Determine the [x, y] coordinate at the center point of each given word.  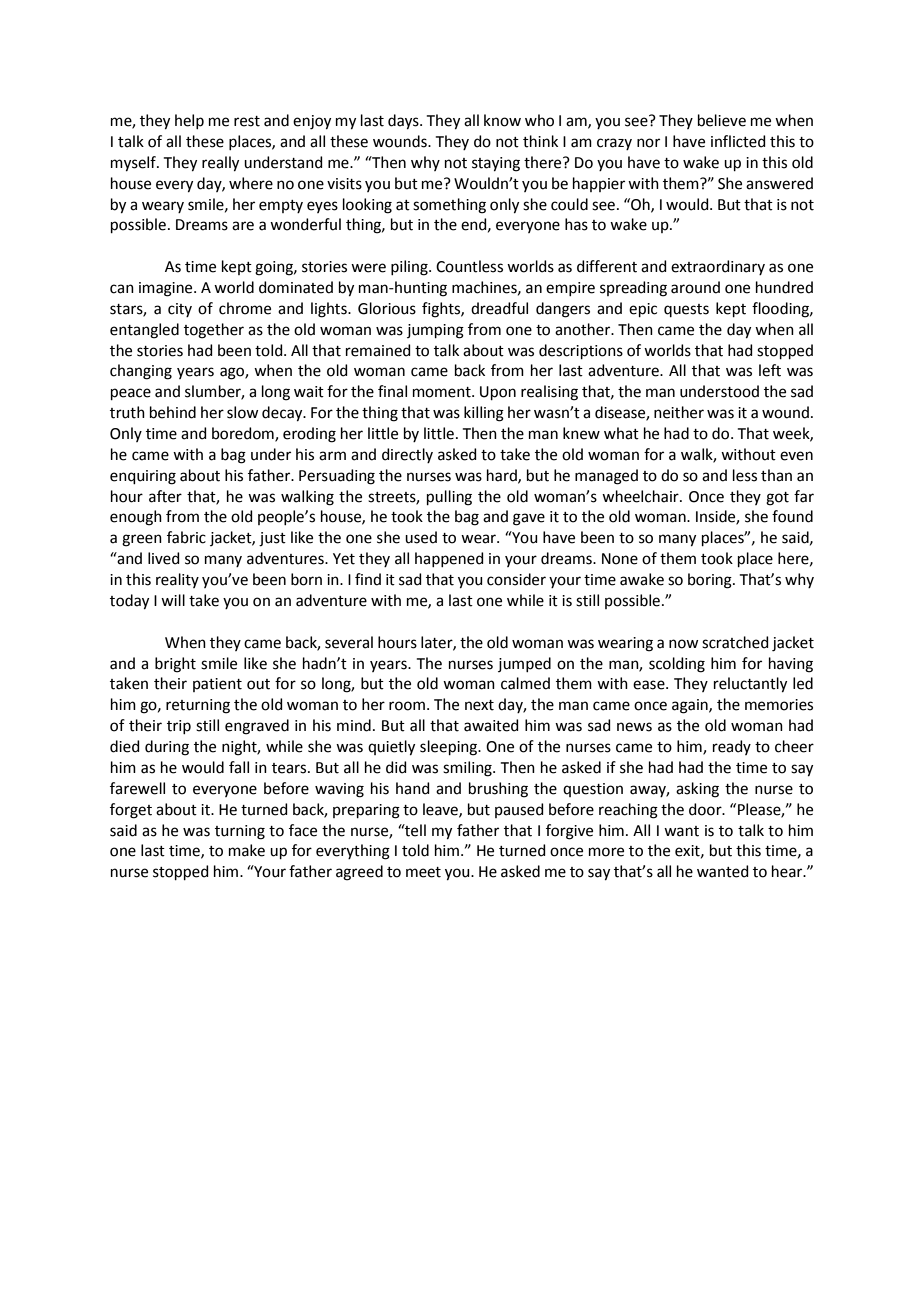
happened [449, 559]
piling [410, 268]
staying [496, 164]
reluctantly [750, 685]
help [189, 121]
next [479, 705]
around [695, 287]
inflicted [738, 141]
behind [173, 412]
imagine [167, 289]
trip [179, 727]
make [247, 850]
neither [679, 412]
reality [177, 580]
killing [484, 414]
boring [711, 581]
